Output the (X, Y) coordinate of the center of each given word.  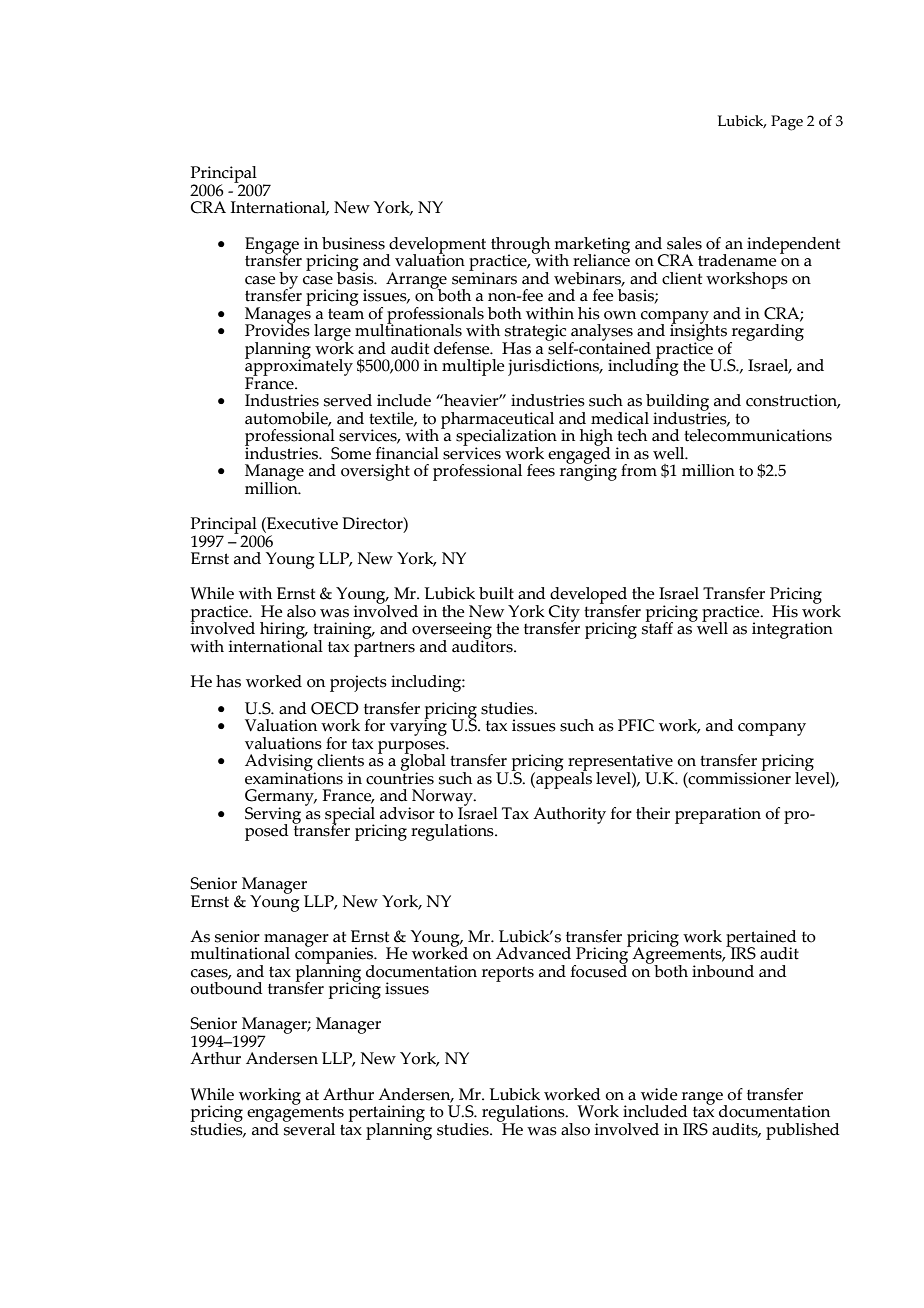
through (522, 246)
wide (659, 1094)
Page (787, 123)
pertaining (387, 1114)
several (309, 1128)
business (353, 243)
